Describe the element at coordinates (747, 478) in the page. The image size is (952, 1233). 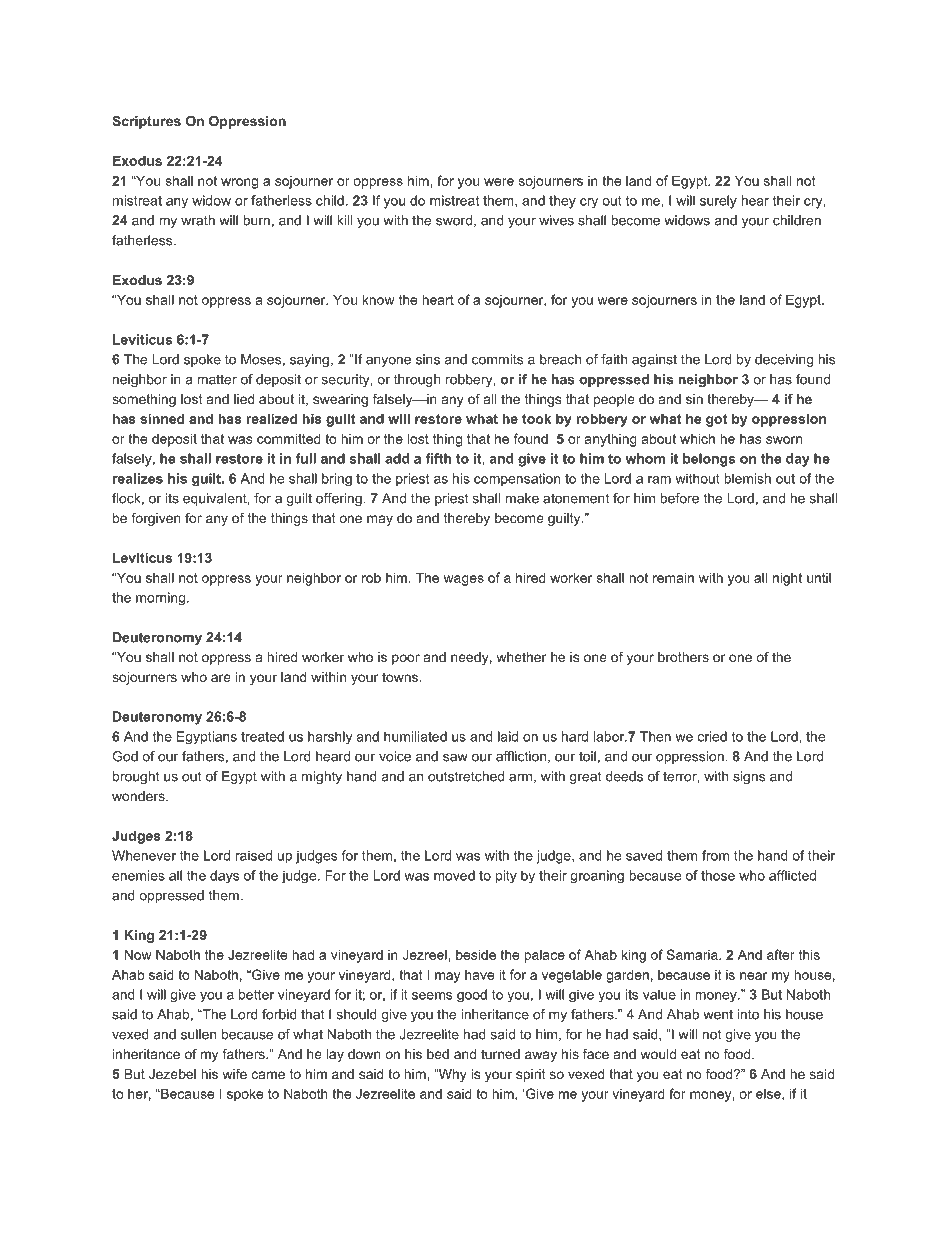
I see `blemish` at that location.
